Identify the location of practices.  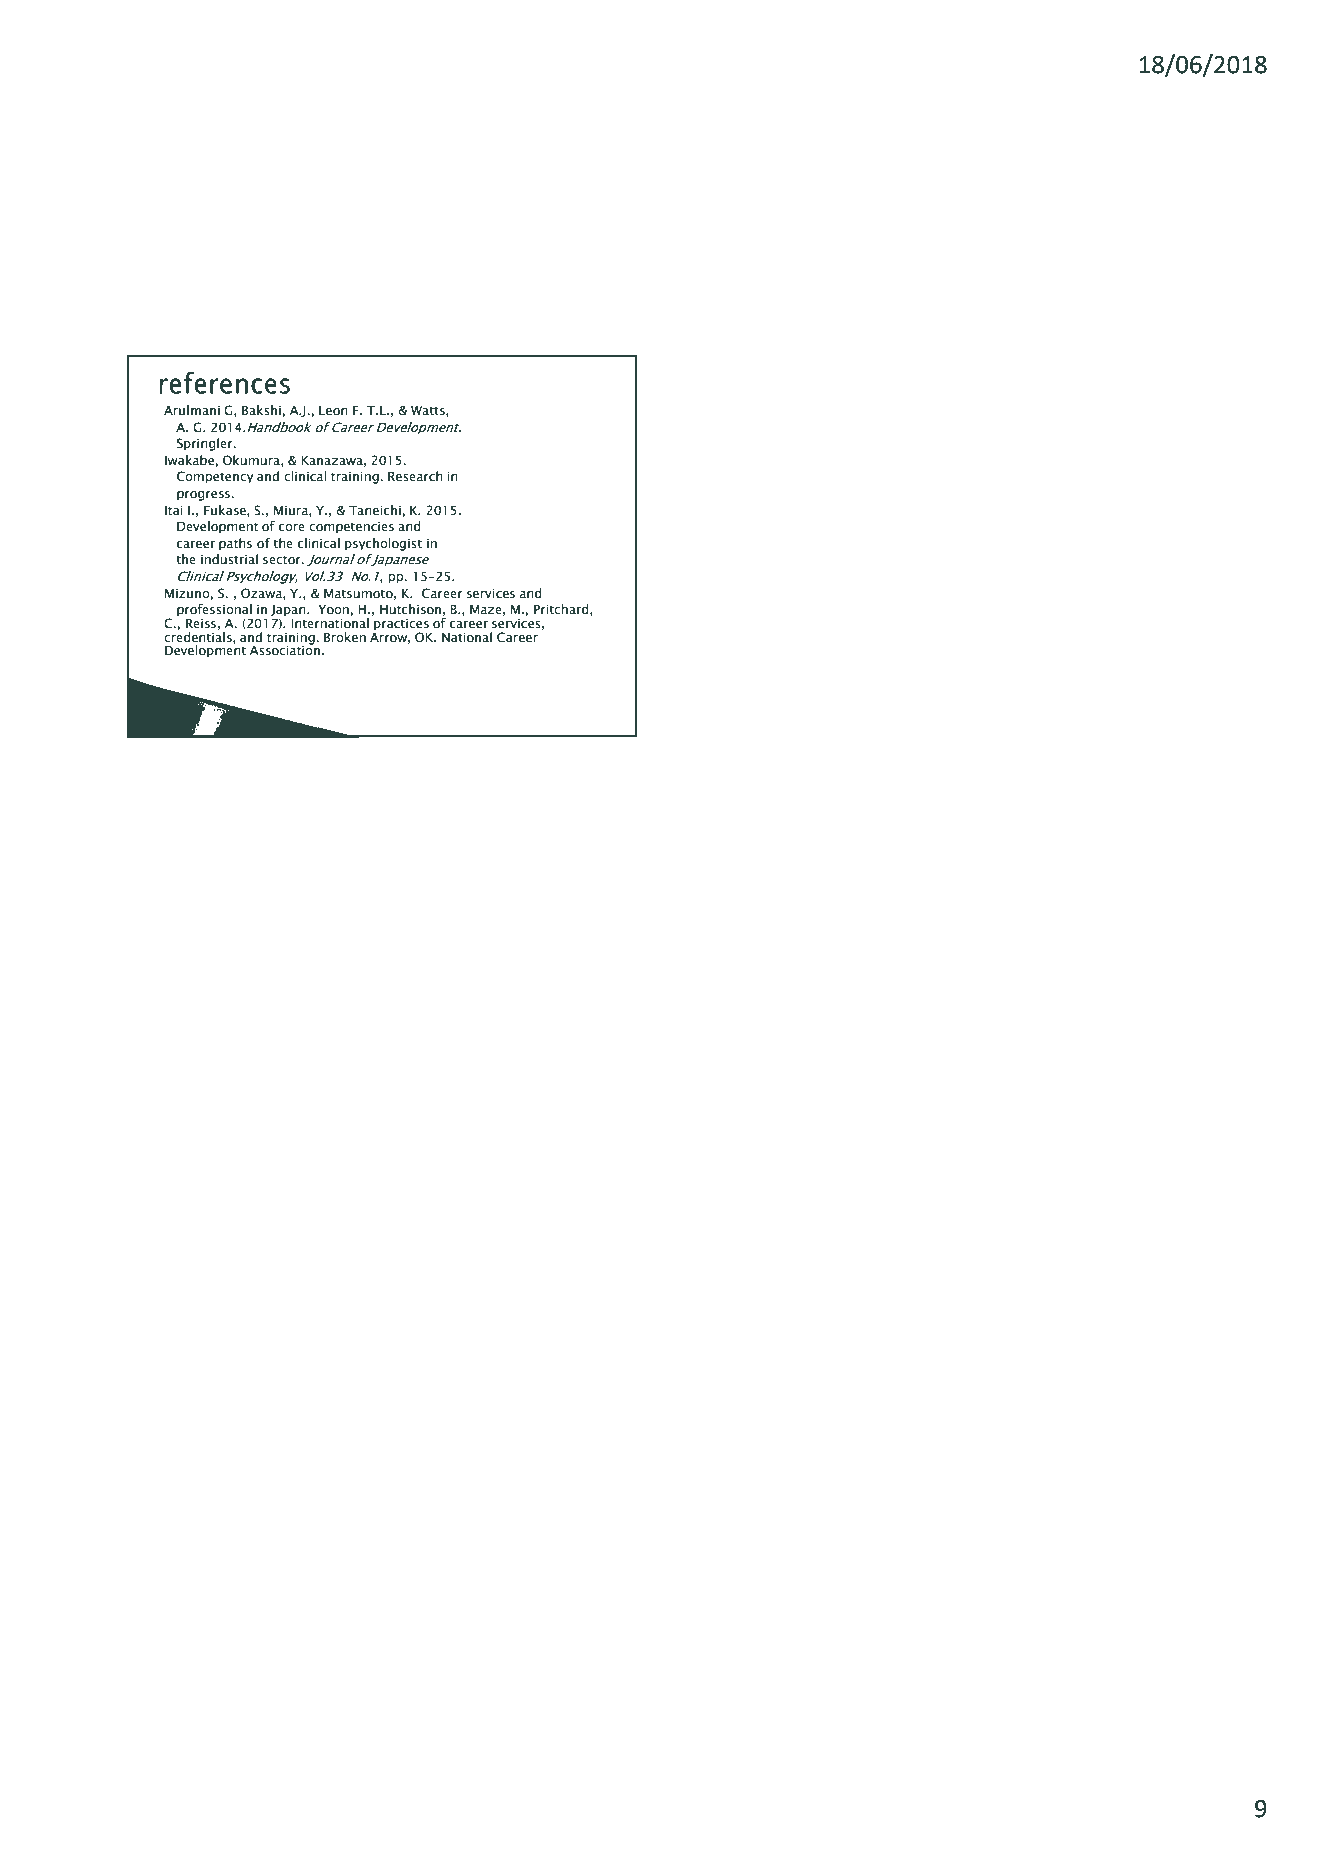
(401, 626).
